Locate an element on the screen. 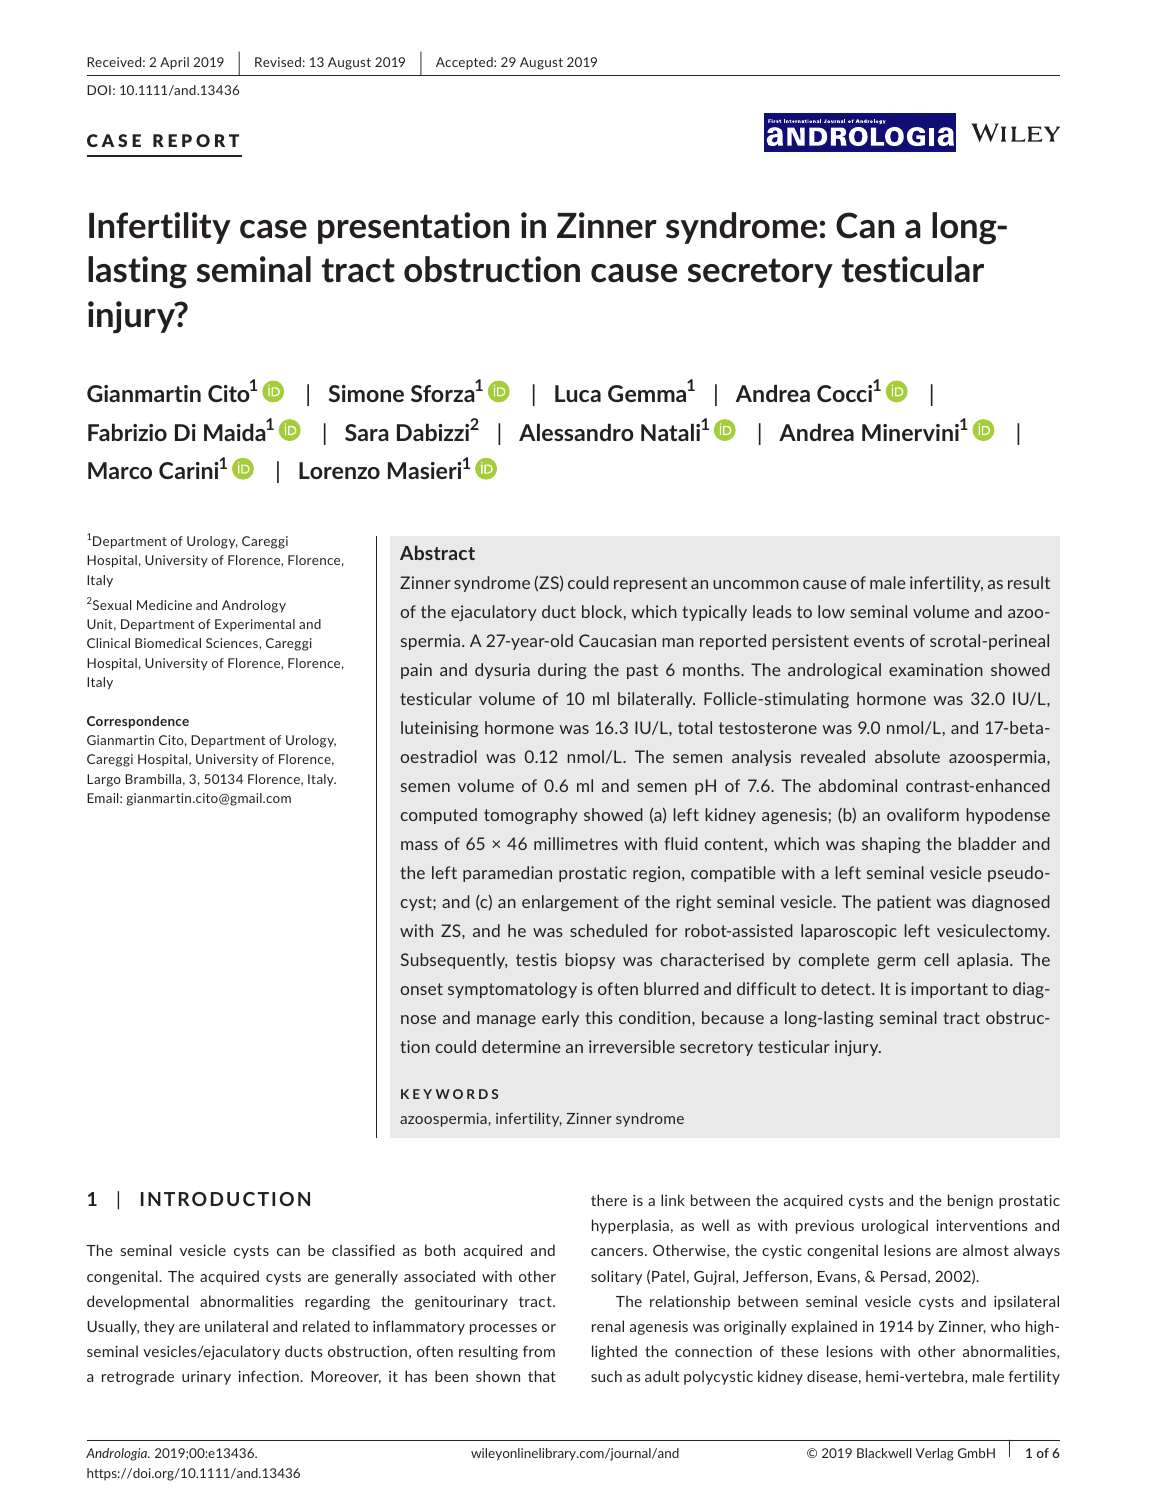 This screenshot has height=1511, width=1150. Caucasian is located at coordinates (617, 640).
